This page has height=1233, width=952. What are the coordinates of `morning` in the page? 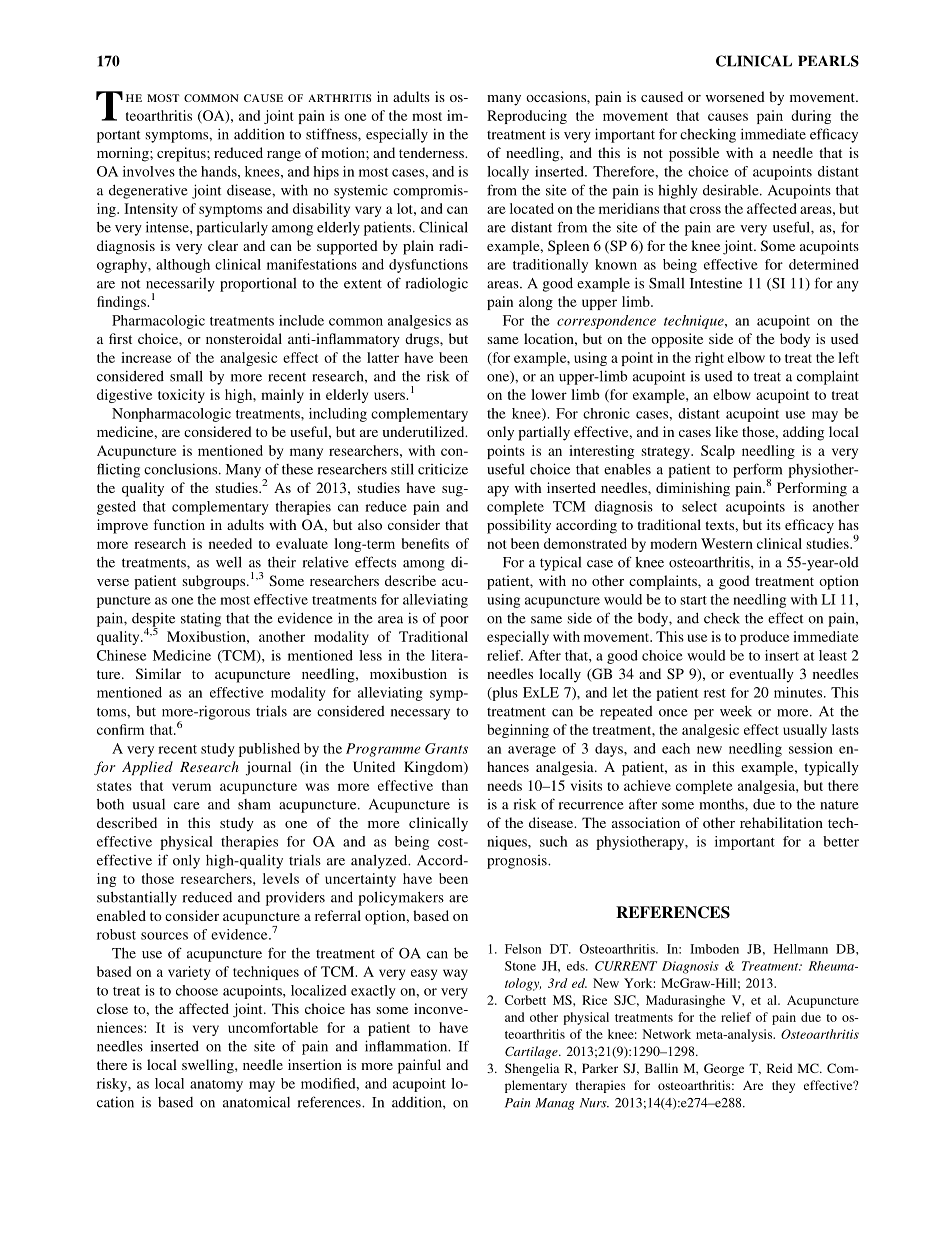 It's located at (124, 154).
